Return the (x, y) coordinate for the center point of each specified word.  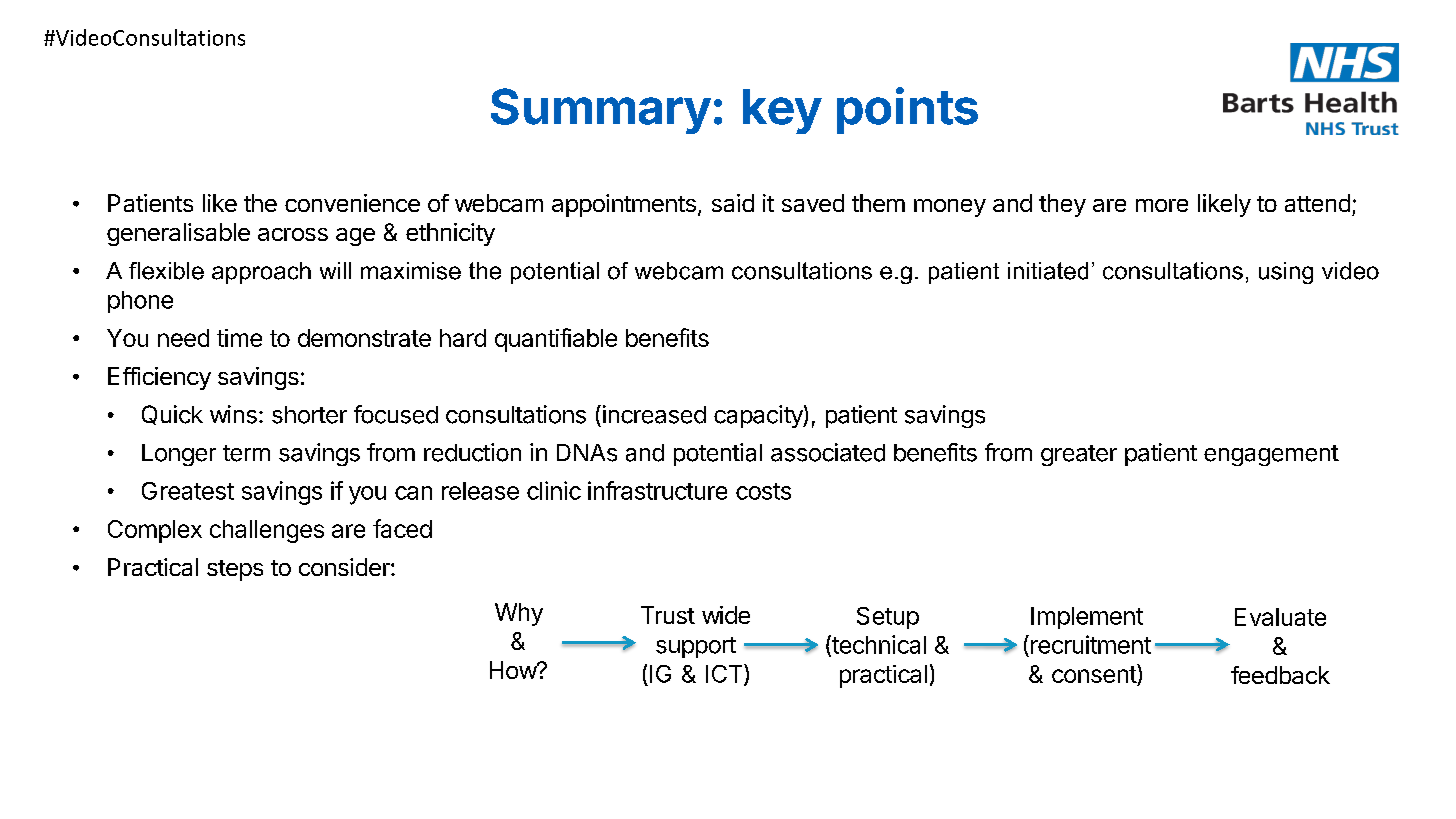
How (514, 670)
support (696, 647)
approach (261, 273)
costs (763, 491)
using (1286, 273)
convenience (352, 203)
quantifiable (556, 340)
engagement (1271, 455)
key (782, 111)
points (907, 110)
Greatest (188, 491)
